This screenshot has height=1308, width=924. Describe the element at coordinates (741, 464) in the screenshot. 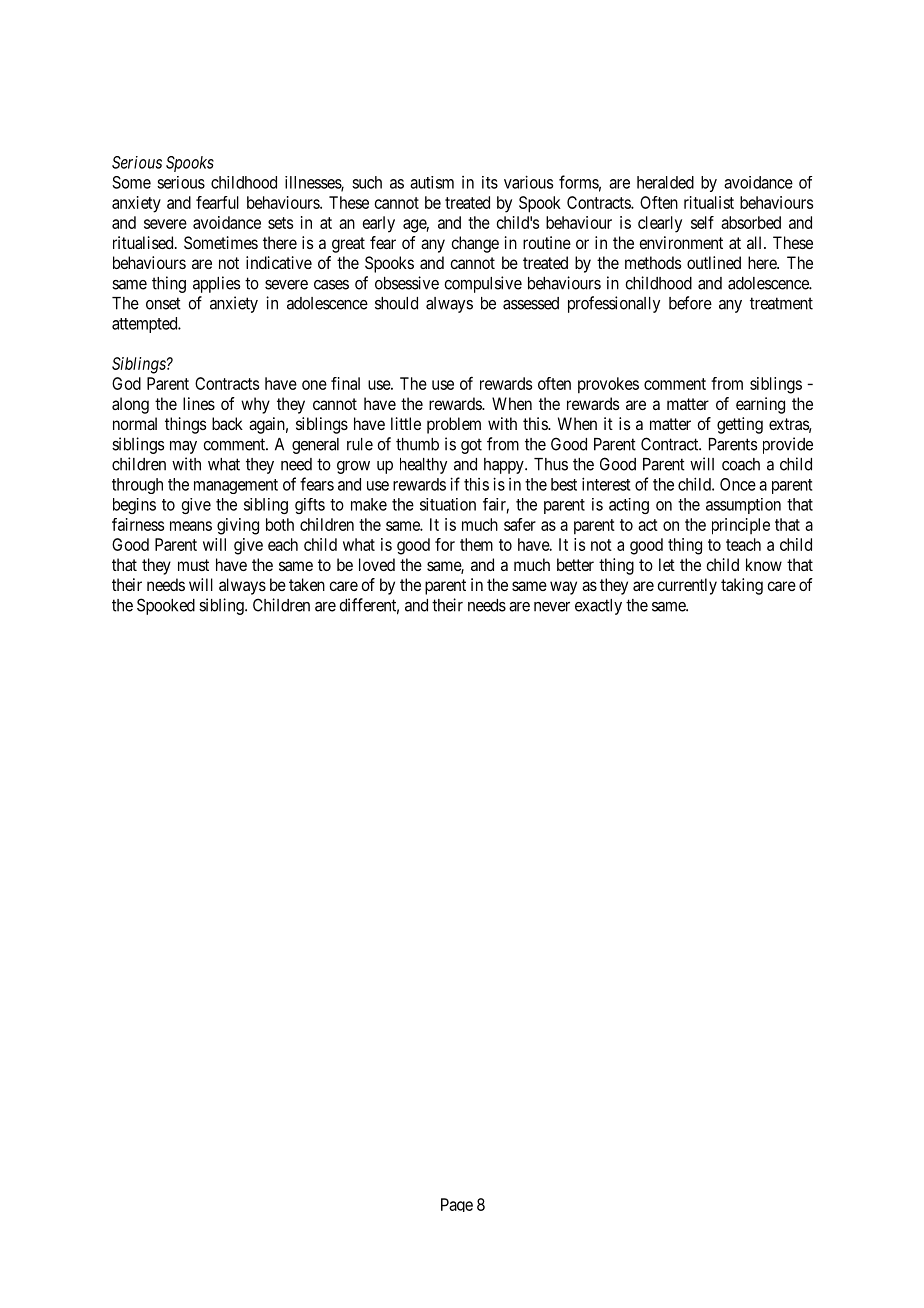

I see `coach` at that location.
